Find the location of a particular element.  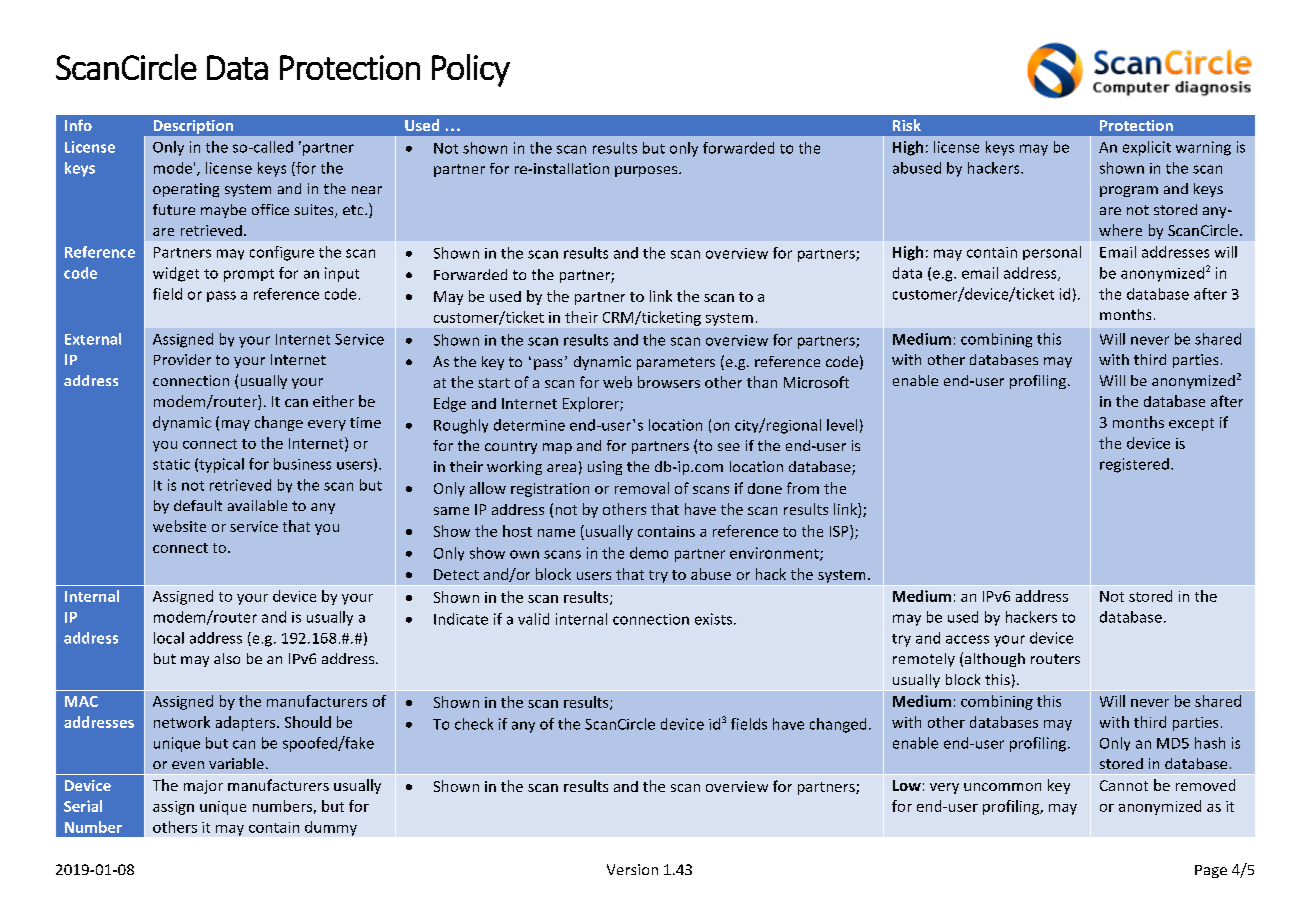

Provider is located at coordinates (182, 359).
